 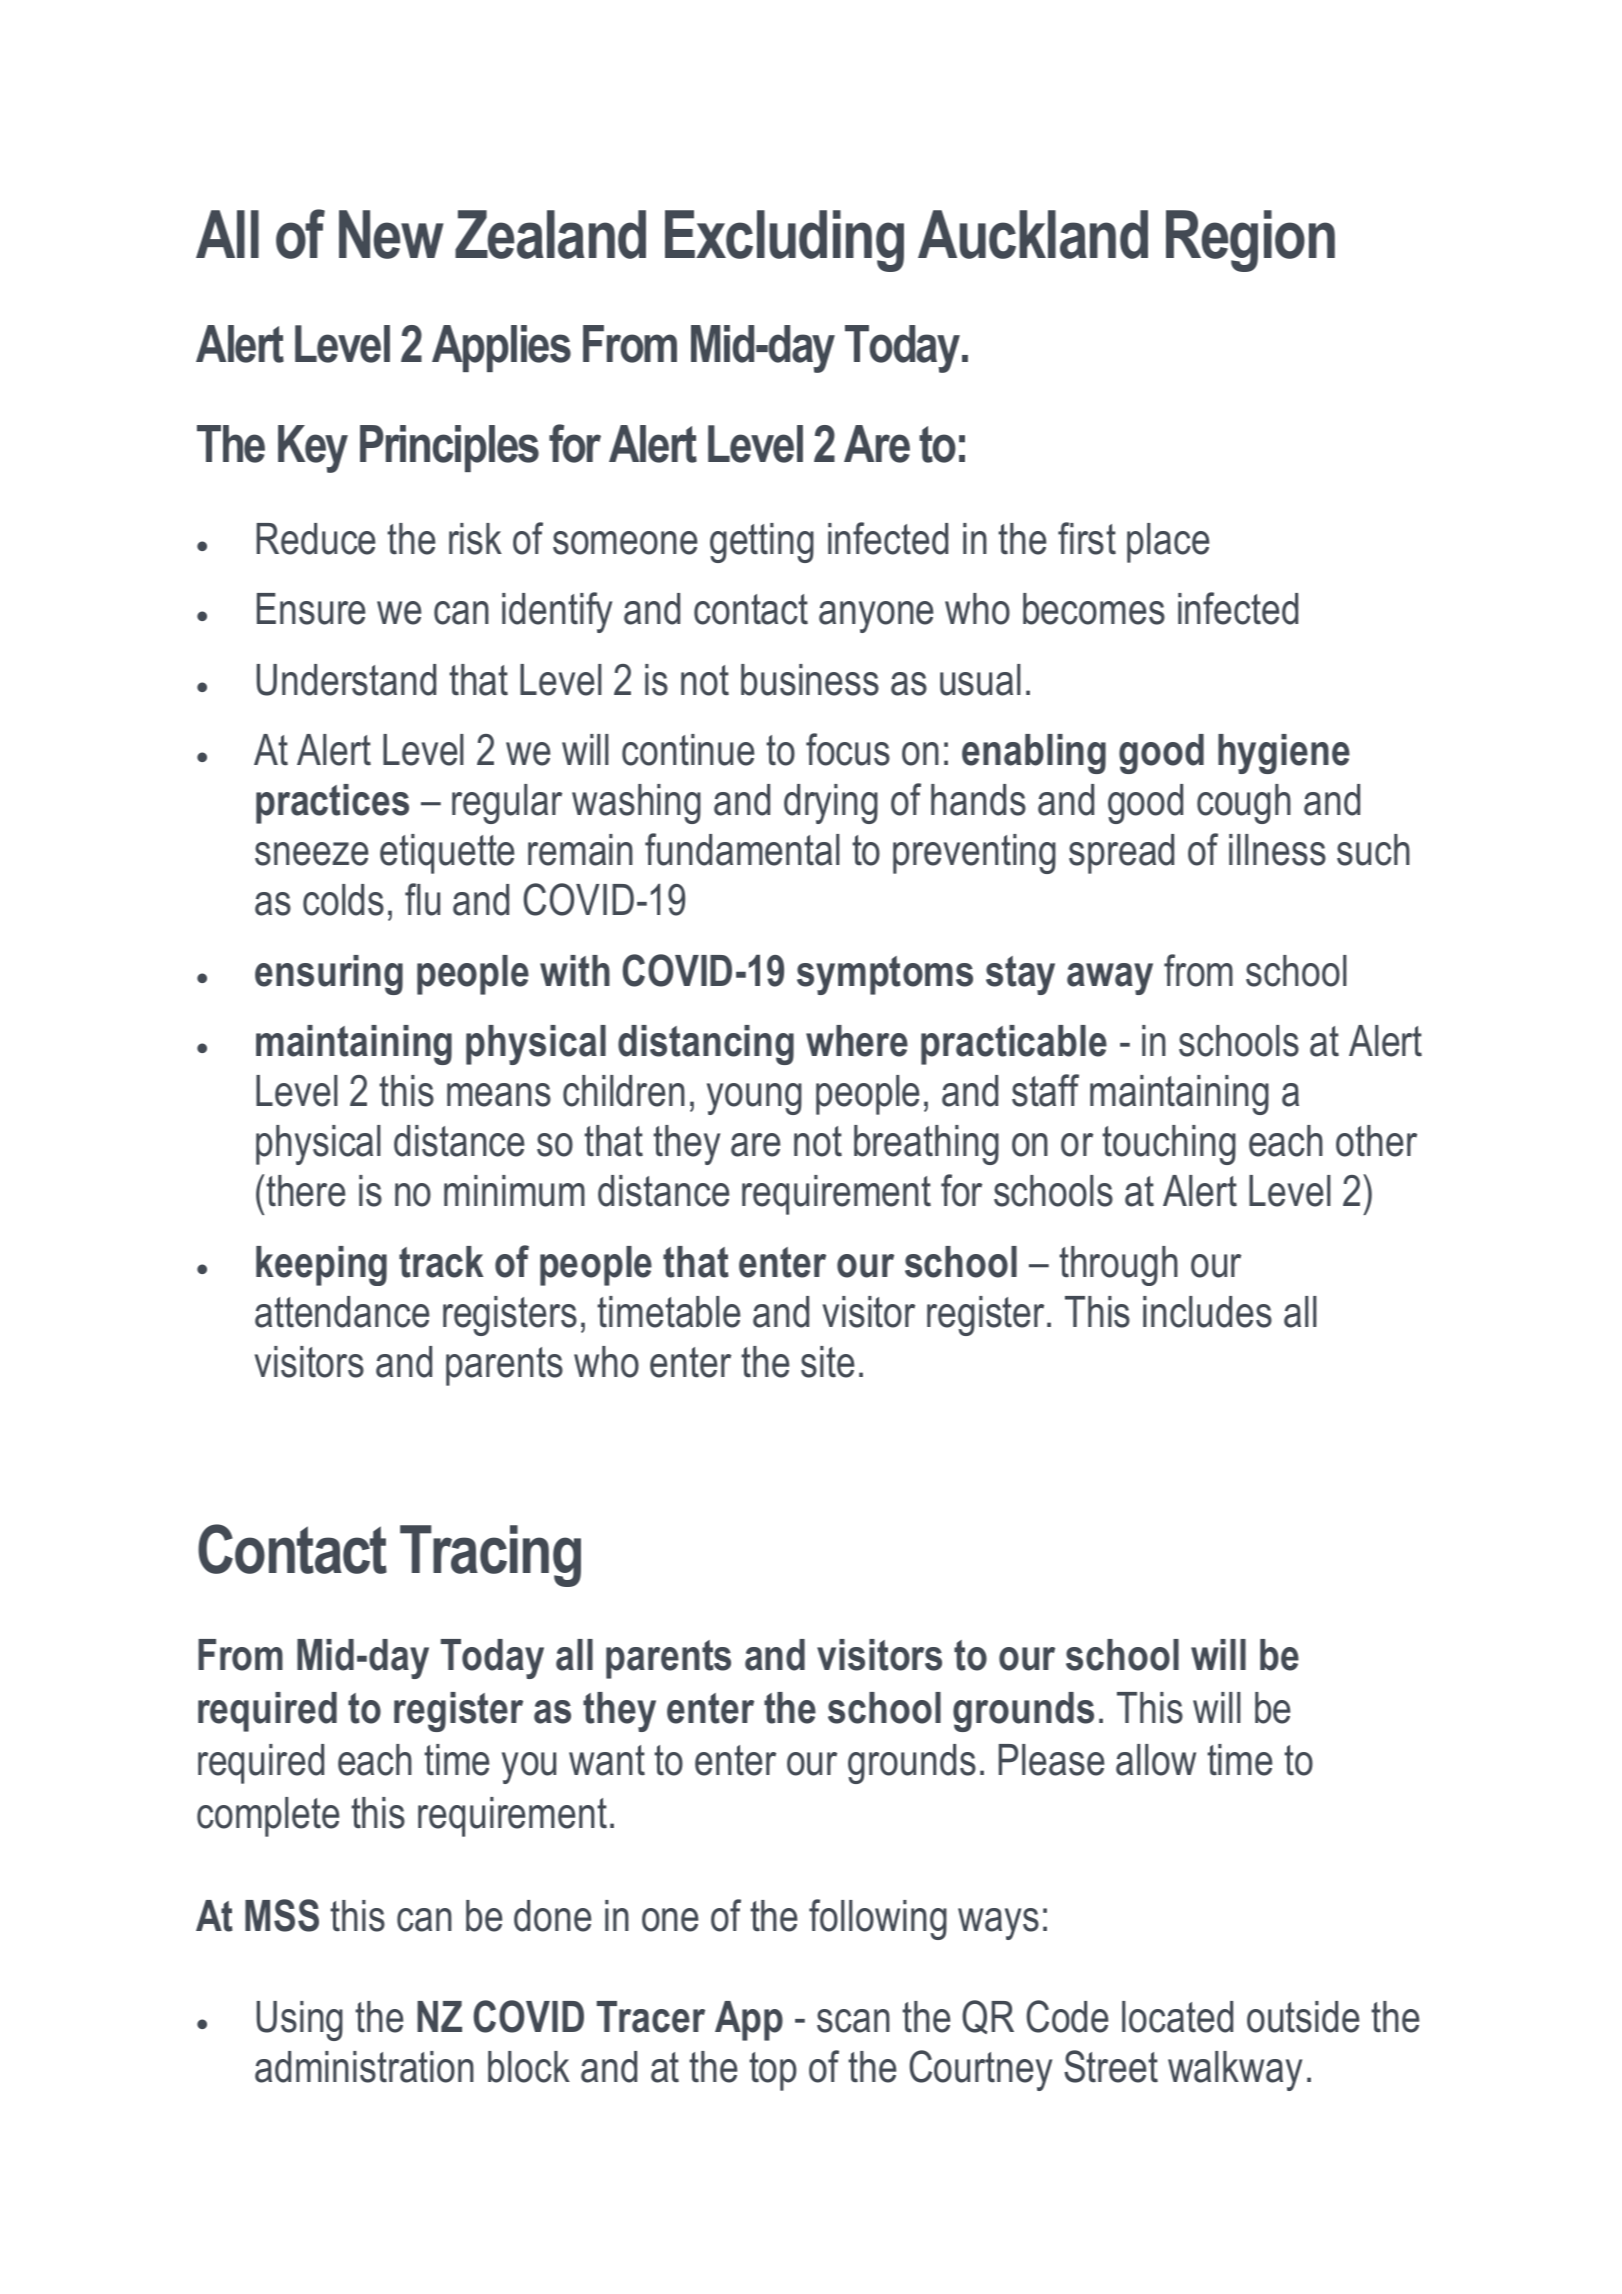 I want to click on administration, so click(x=364, y=2067).
